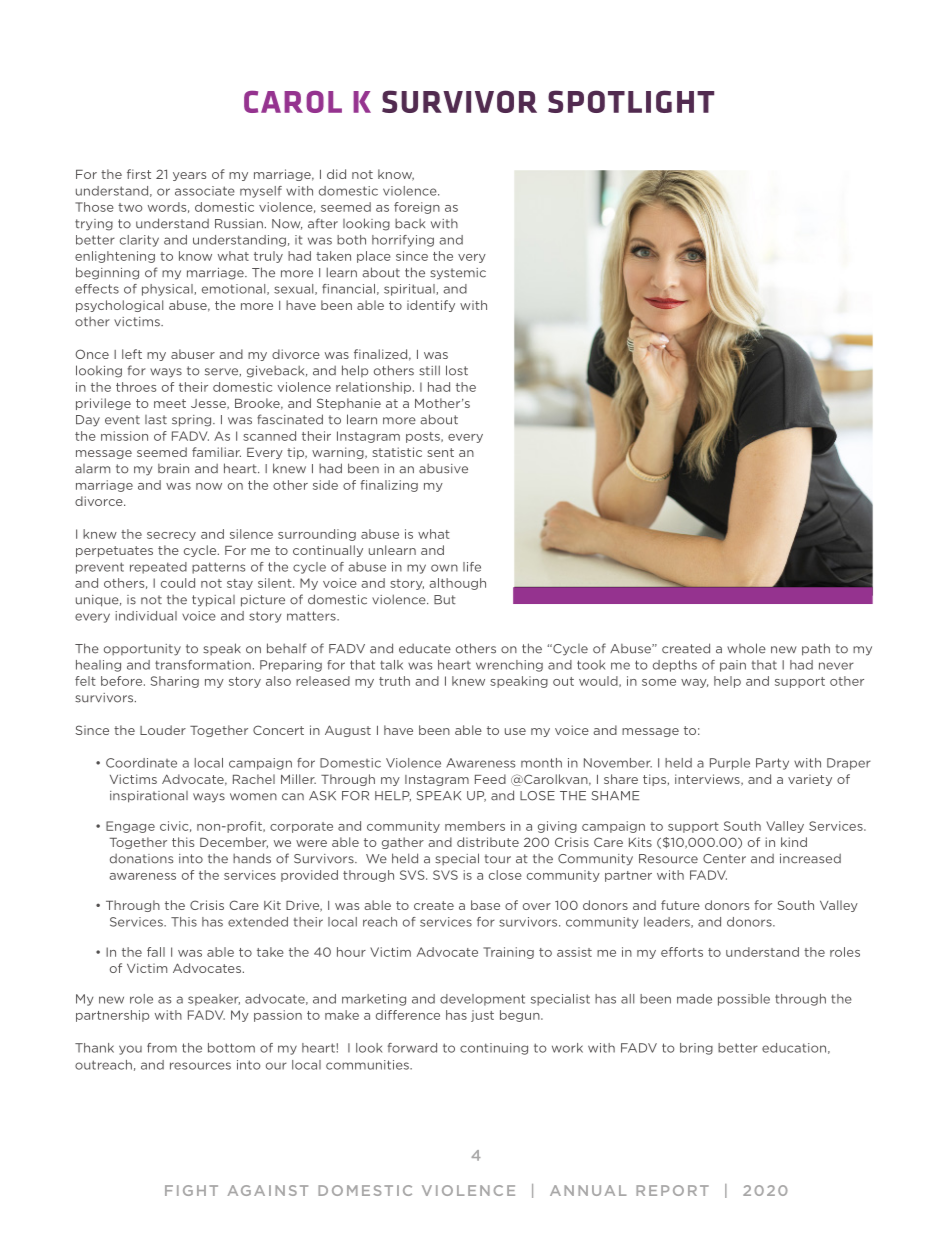  What do you see at coordinates (588, 1190) in the screenshot?
I see `ANNUAL` at bounding box center [588, 1190].
